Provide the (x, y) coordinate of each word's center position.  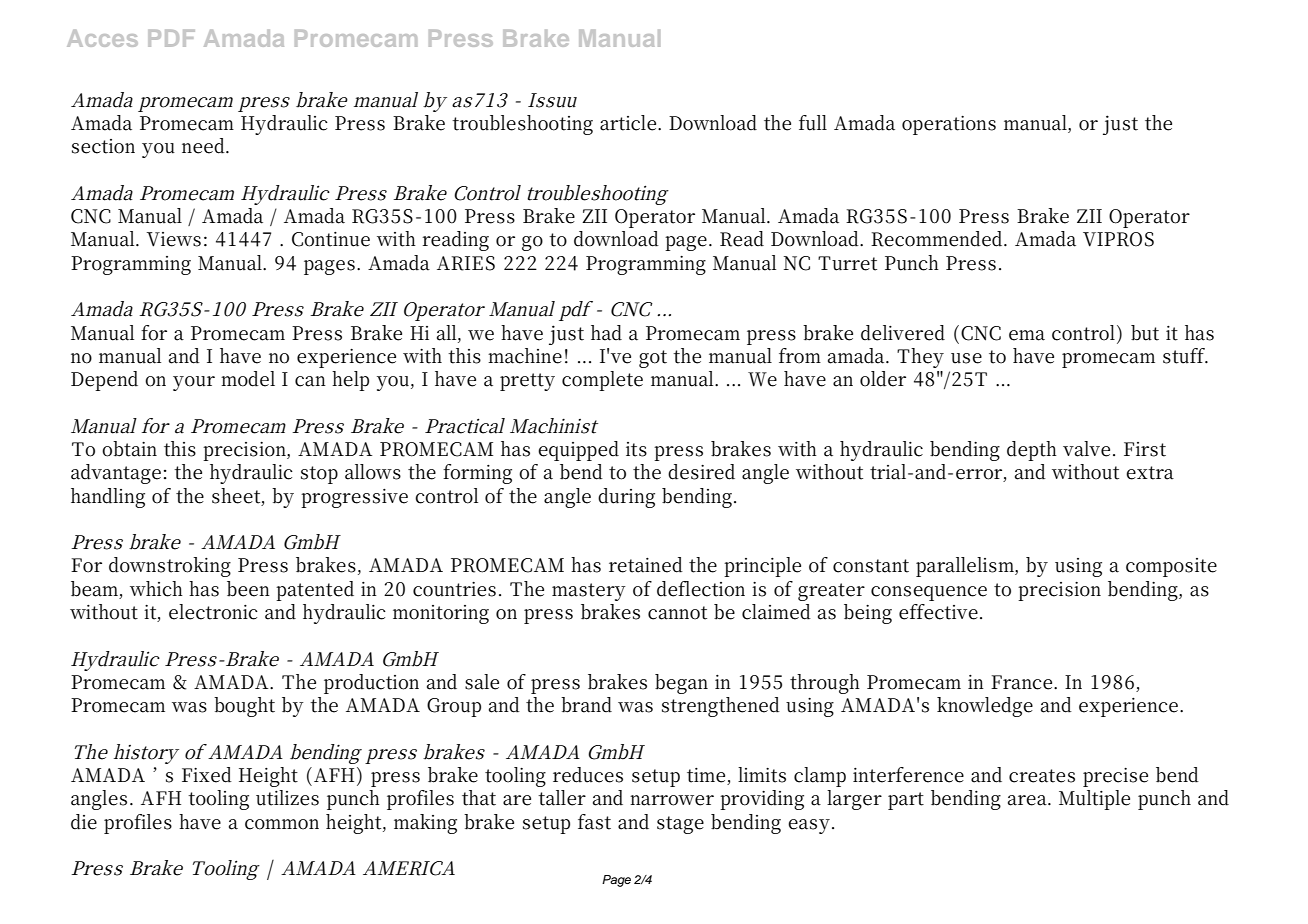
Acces (102, 38)
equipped (578, 451)
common (282, 824)
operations (949, 125)
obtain (129, 449)
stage (680, 825)
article (628, 123)
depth (1032, 451)
